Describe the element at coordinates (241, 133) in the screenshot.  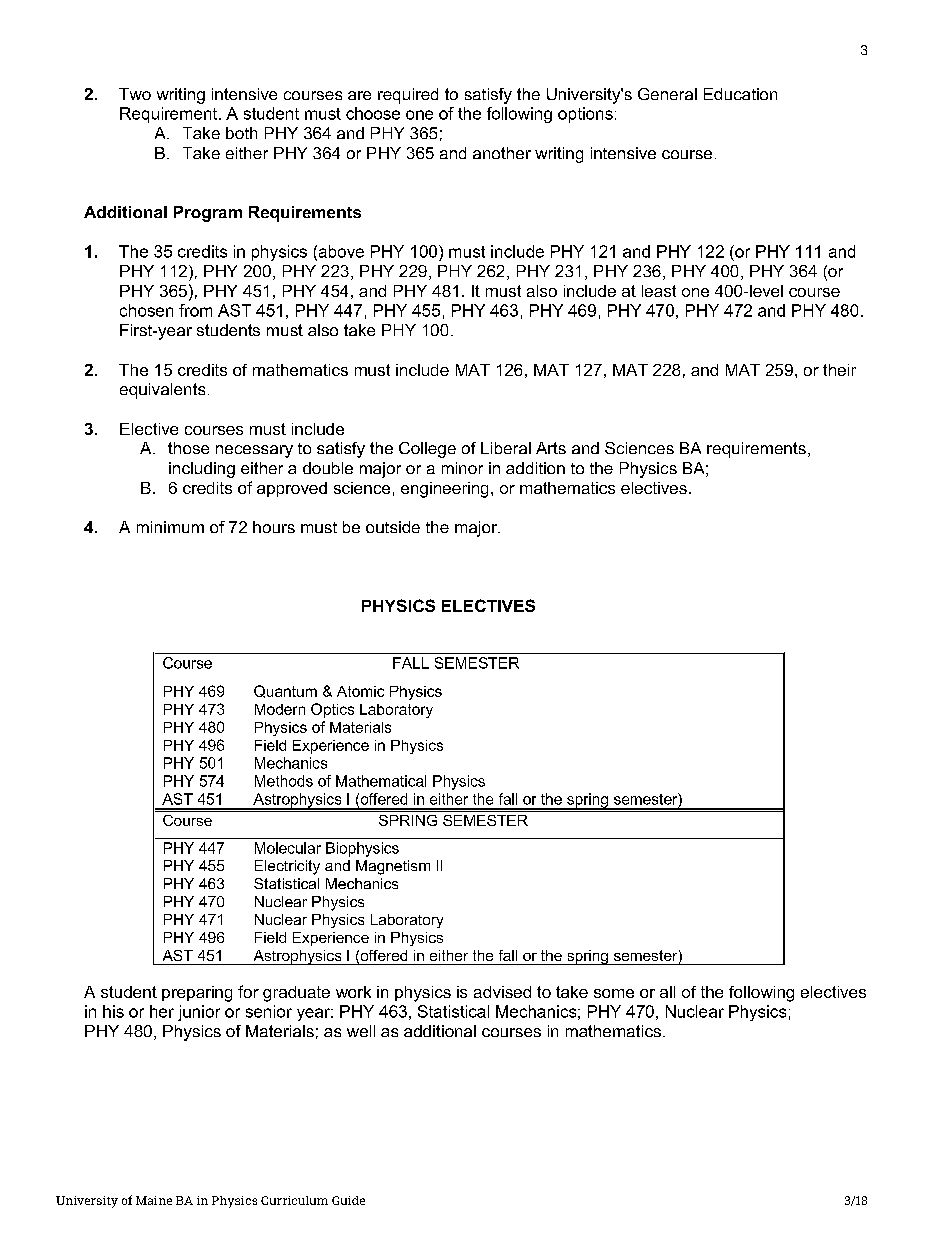
I see `both` at that location.
